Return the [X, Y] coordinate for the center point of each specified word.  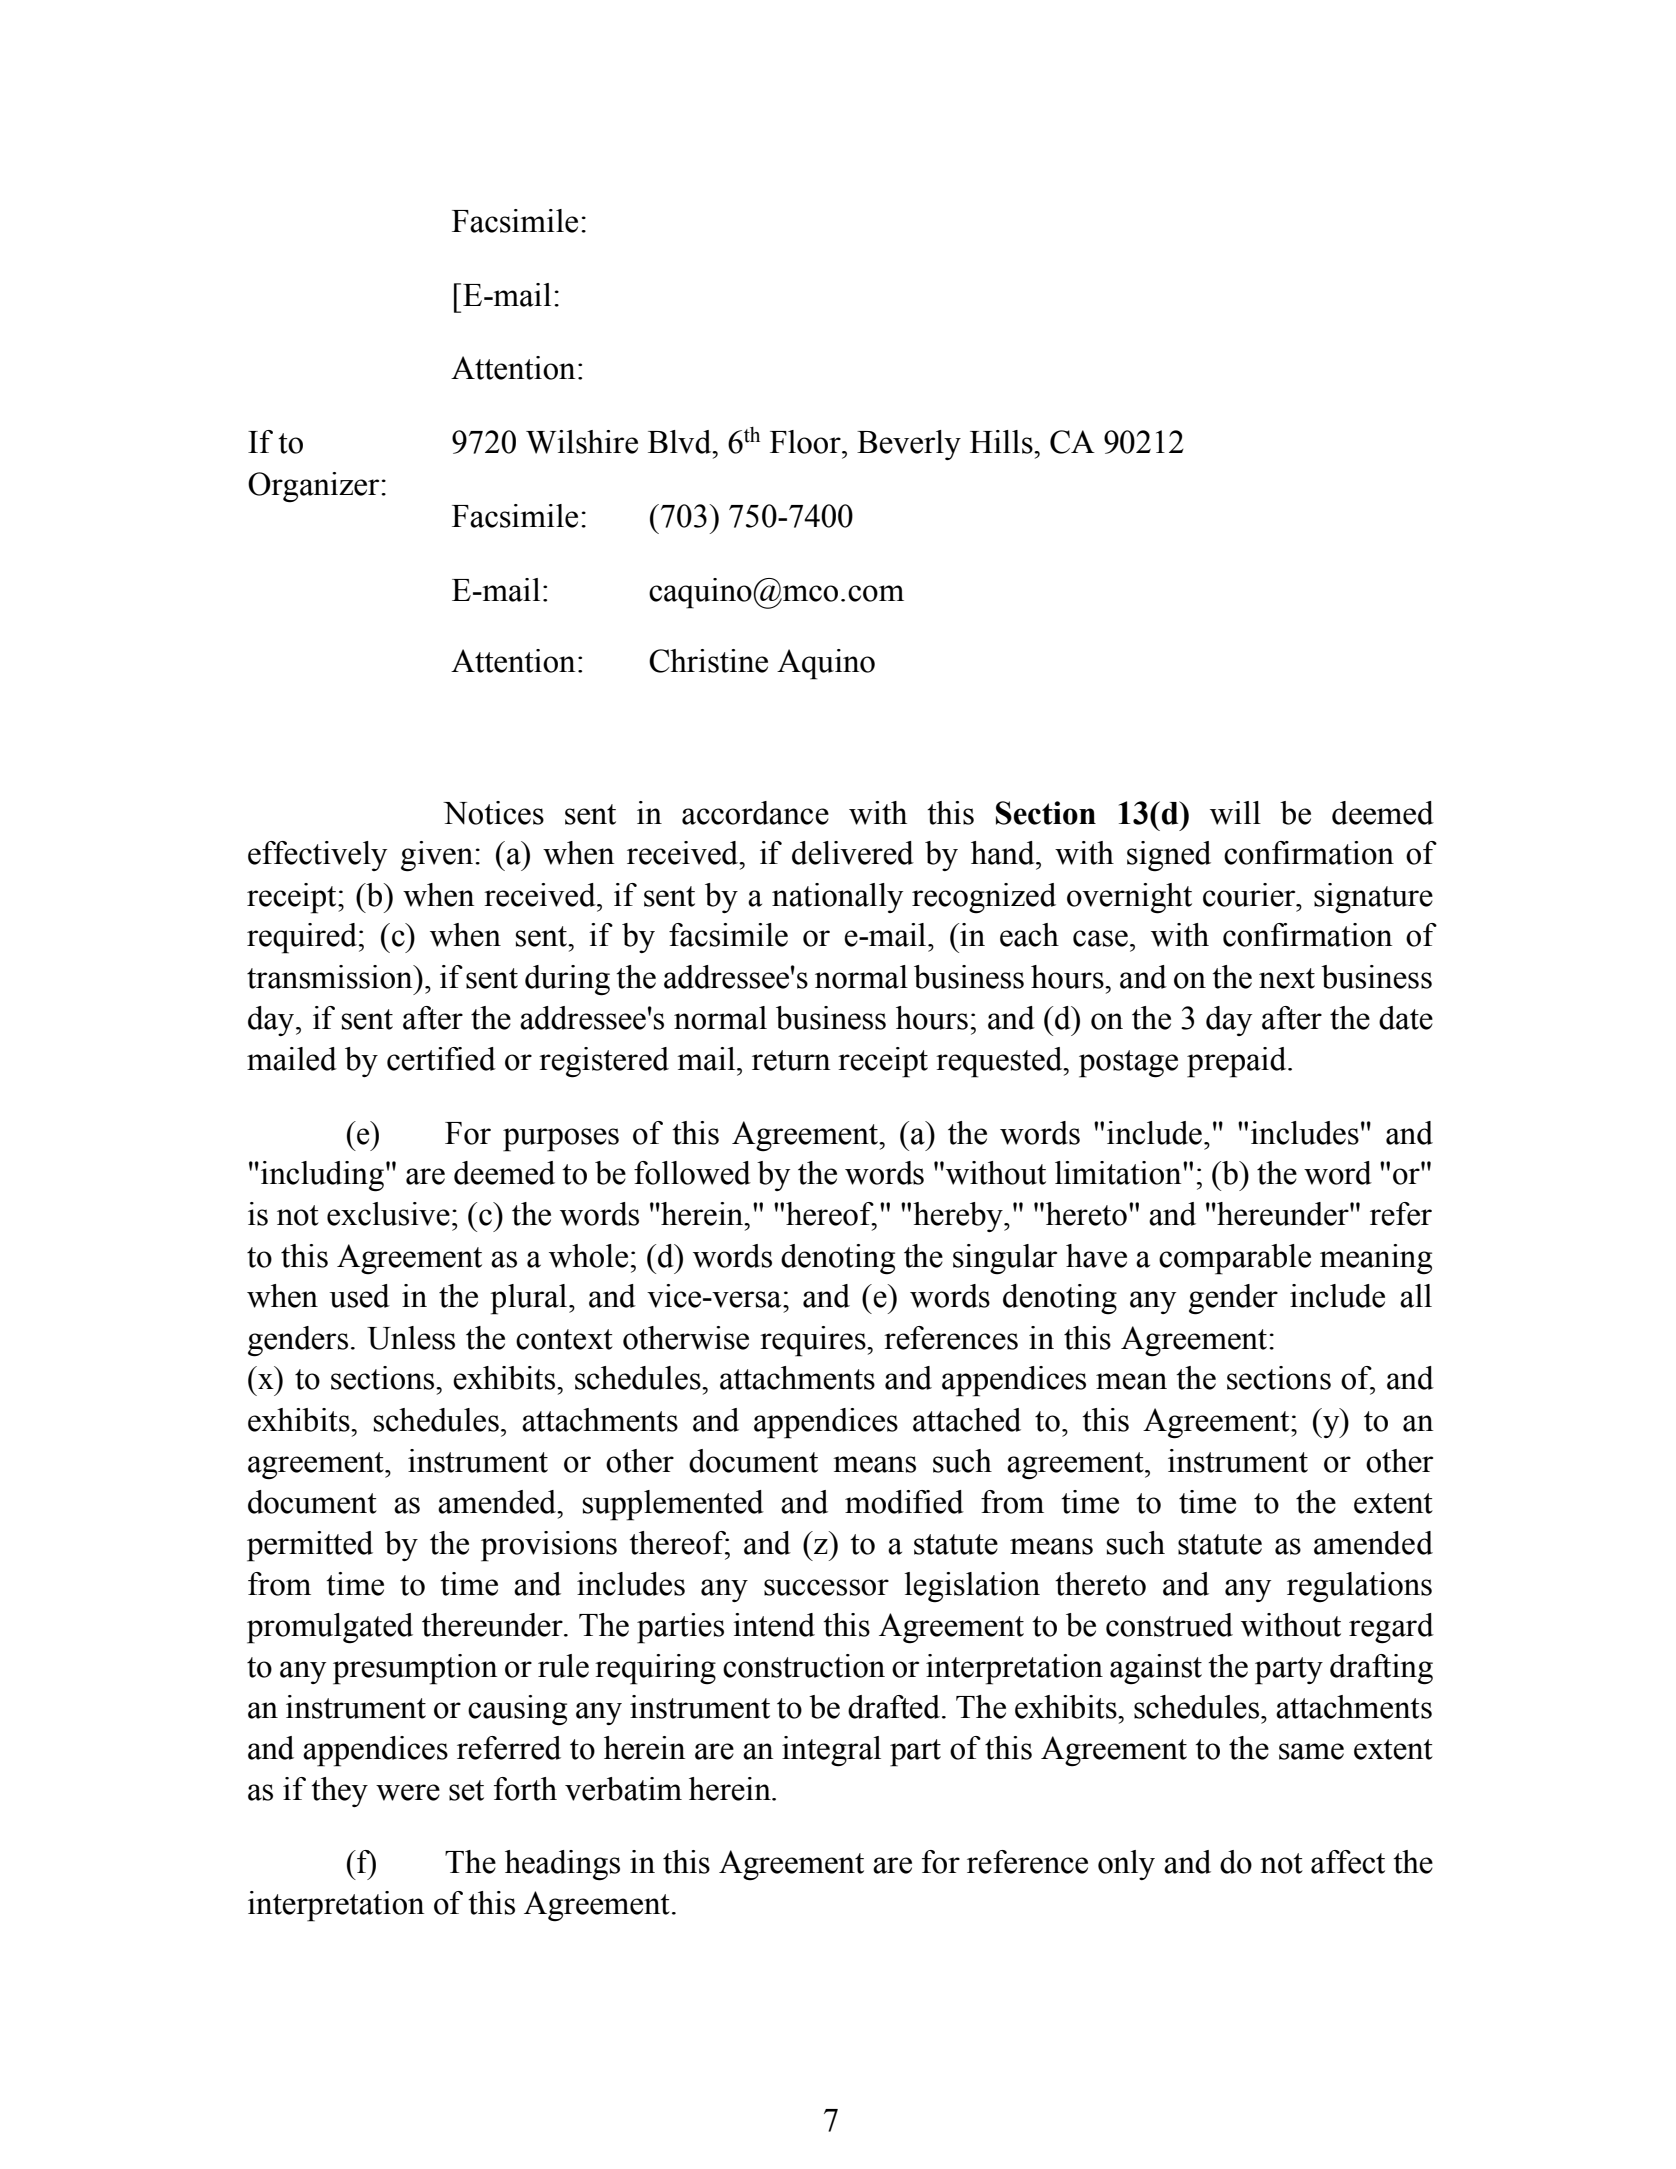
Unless [411, 1338]
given [438, 856]
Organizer [315, 487]
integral [831, 1751]
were [408, 1792]
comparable [1235, 1259]
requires [814, 1341]
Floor [806, 442]
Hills [1002, 442]
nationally [837, 898]
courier [1250, 895]
